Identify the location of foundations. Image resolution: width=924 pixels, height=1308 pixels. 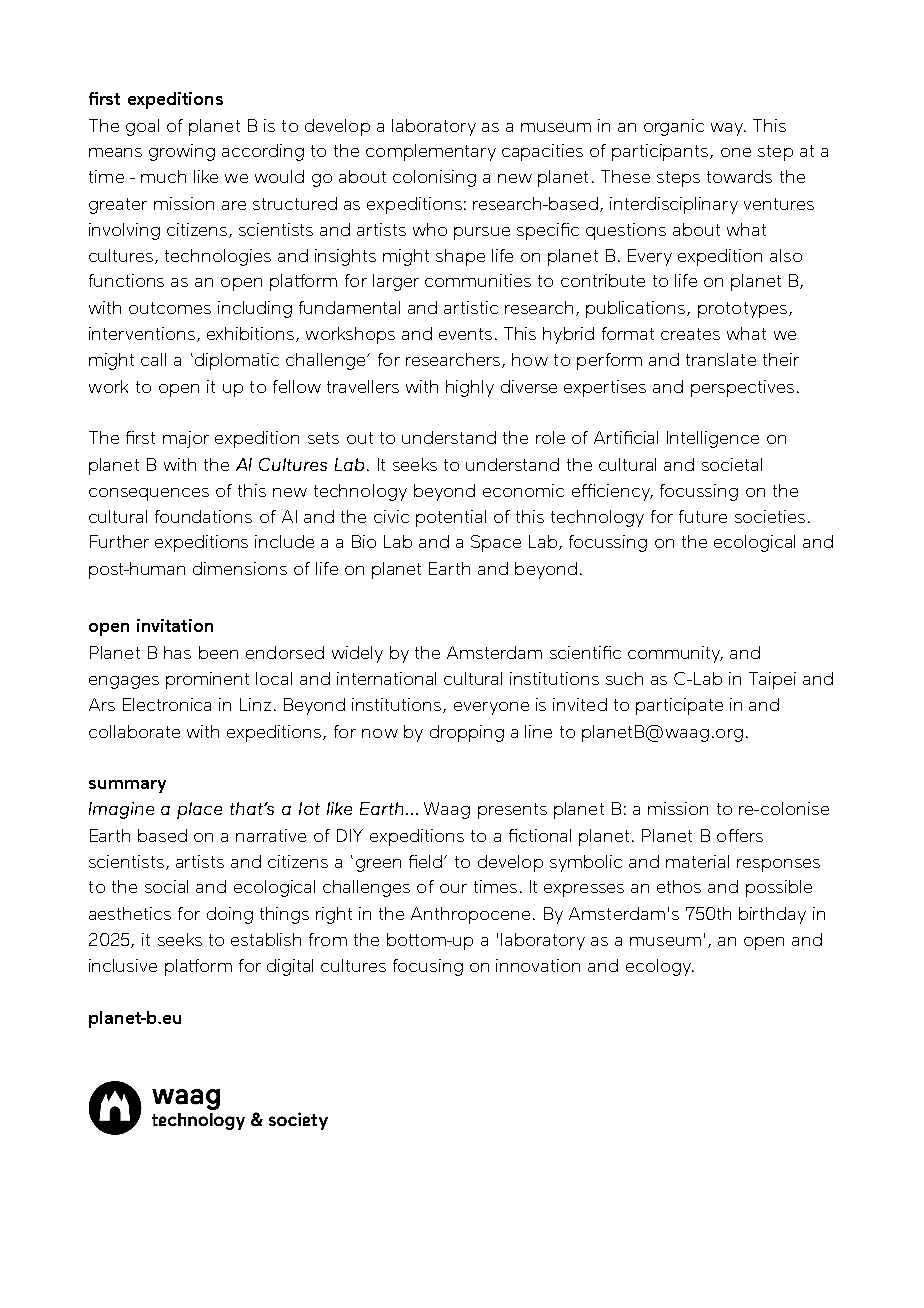
(203, 516).
